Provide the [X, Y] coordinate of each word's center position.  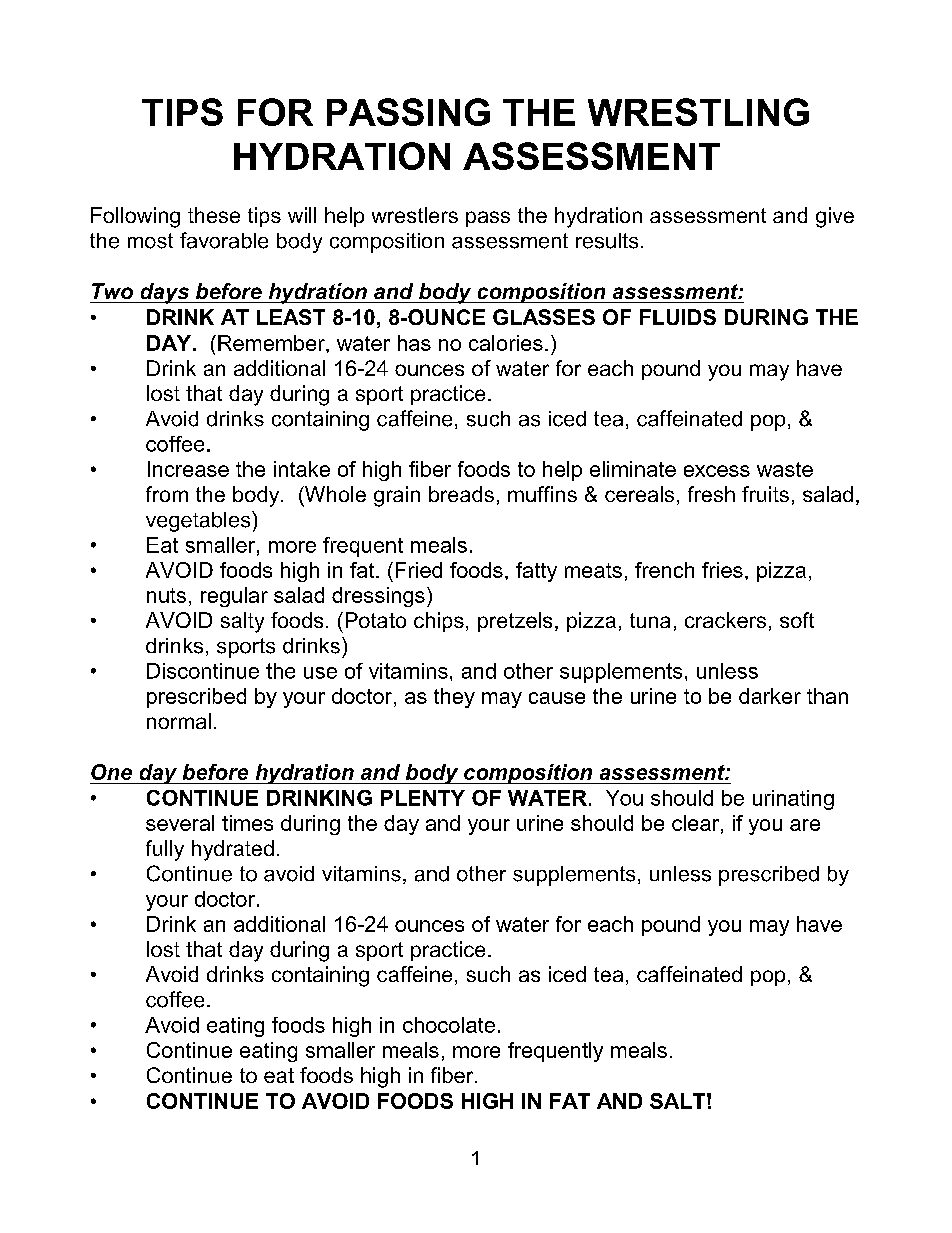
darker [770, 696]
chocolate [449, 1025]
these [214, 215]
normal [179, 721]
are [805, 825]
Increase [188, 469]
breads [461, 494]
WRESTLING [698, 112]
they [454, 698]
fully [165, 850]
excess [717, 471]
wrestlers [415, 215]
